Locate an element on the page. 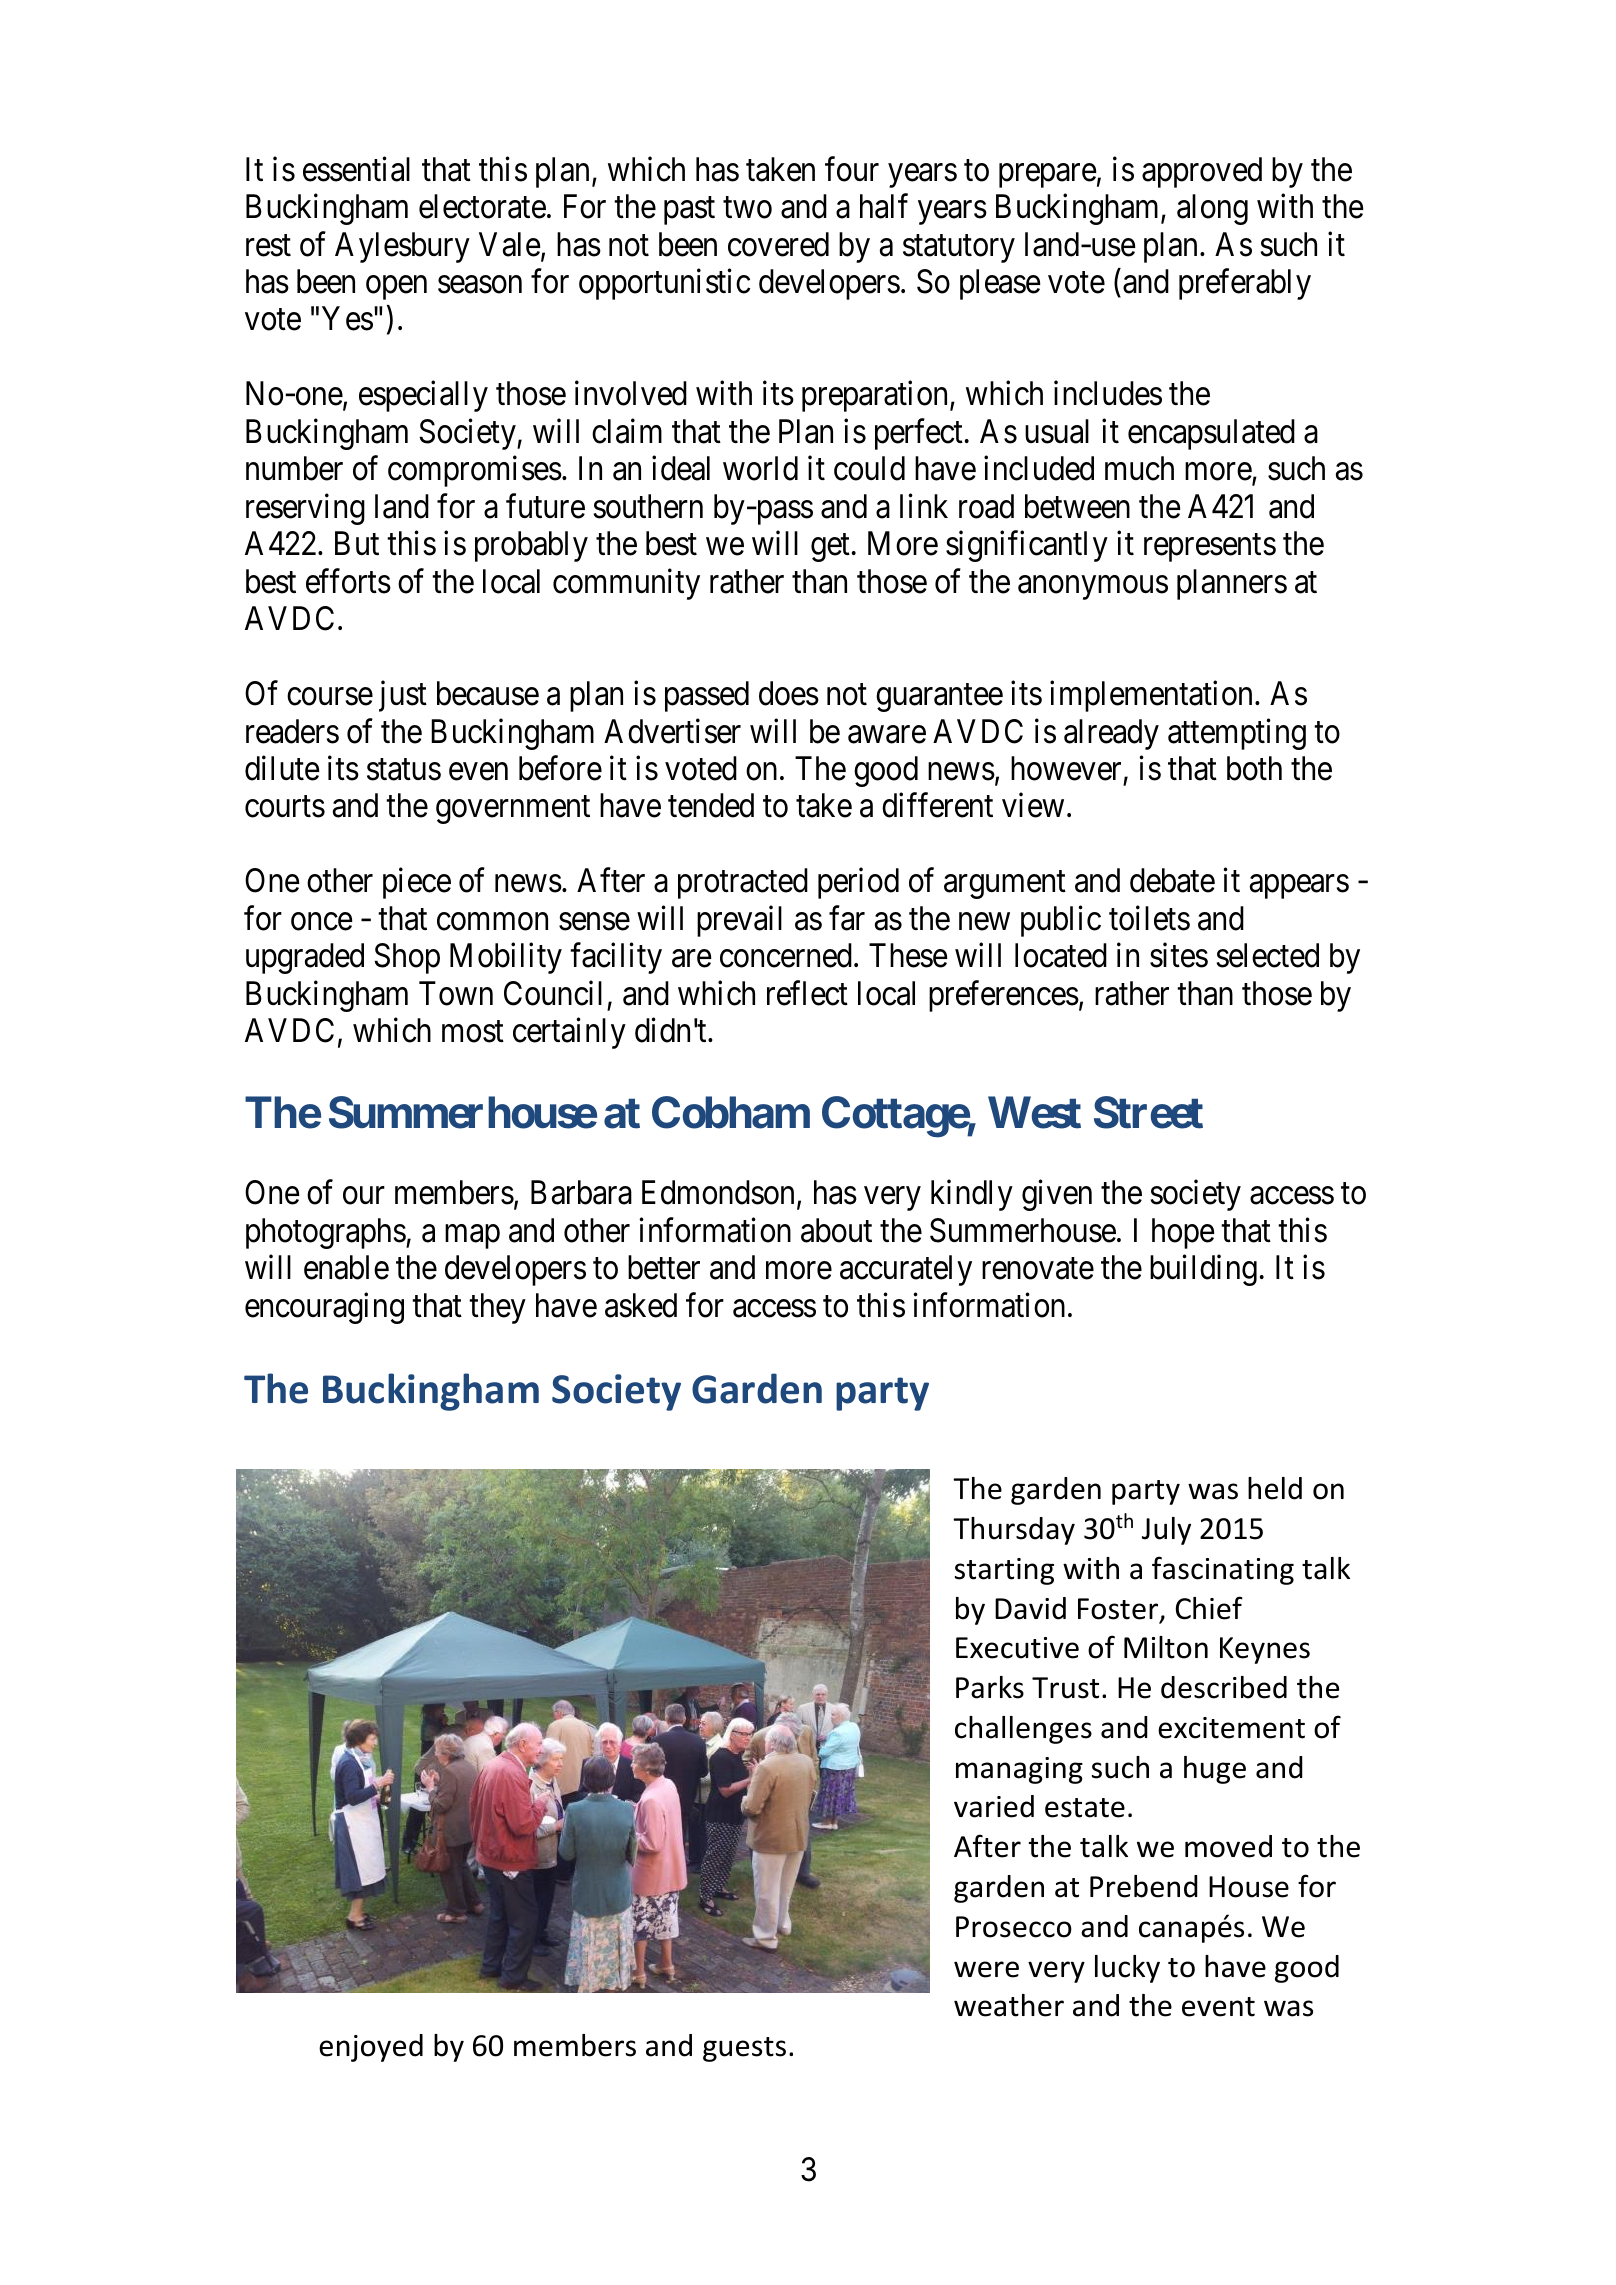 This page has height=2285, width=1616. implementation is located at coordinates (1151, 696).
